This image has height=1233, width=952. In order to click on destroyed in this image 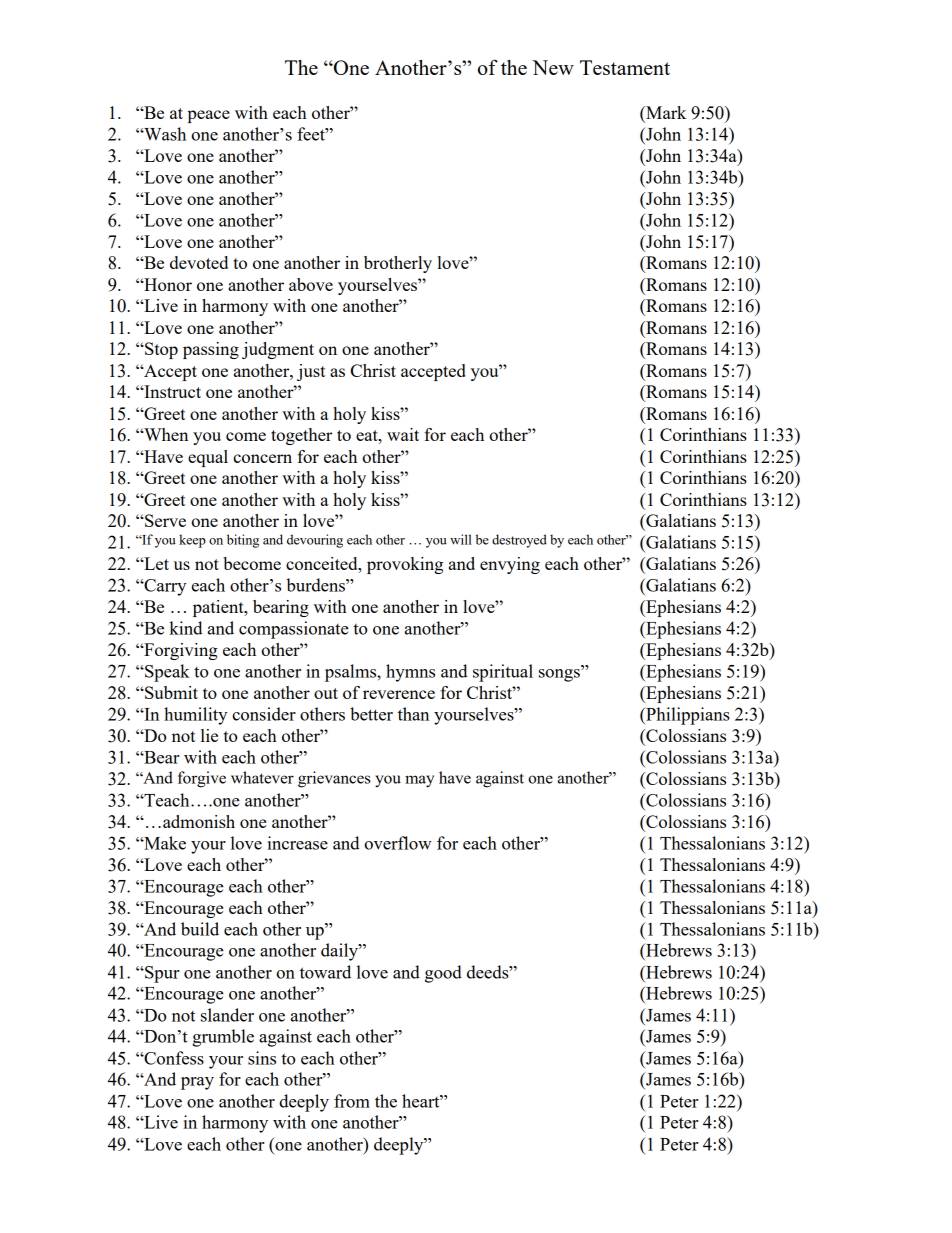, I will do `click(519, 541)`.
